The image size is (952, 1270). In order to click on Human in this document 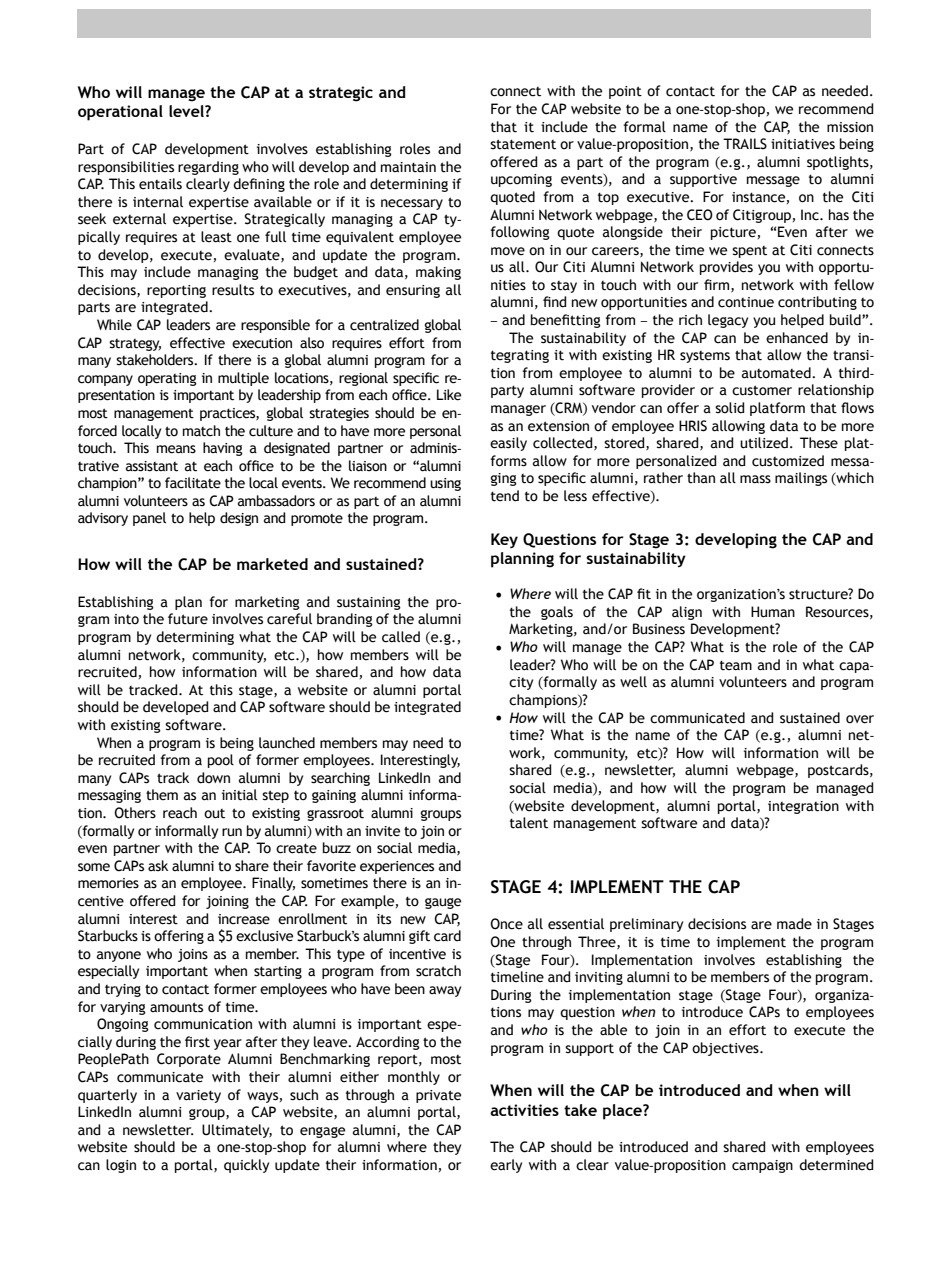, I will do `click(773, 612)`.
